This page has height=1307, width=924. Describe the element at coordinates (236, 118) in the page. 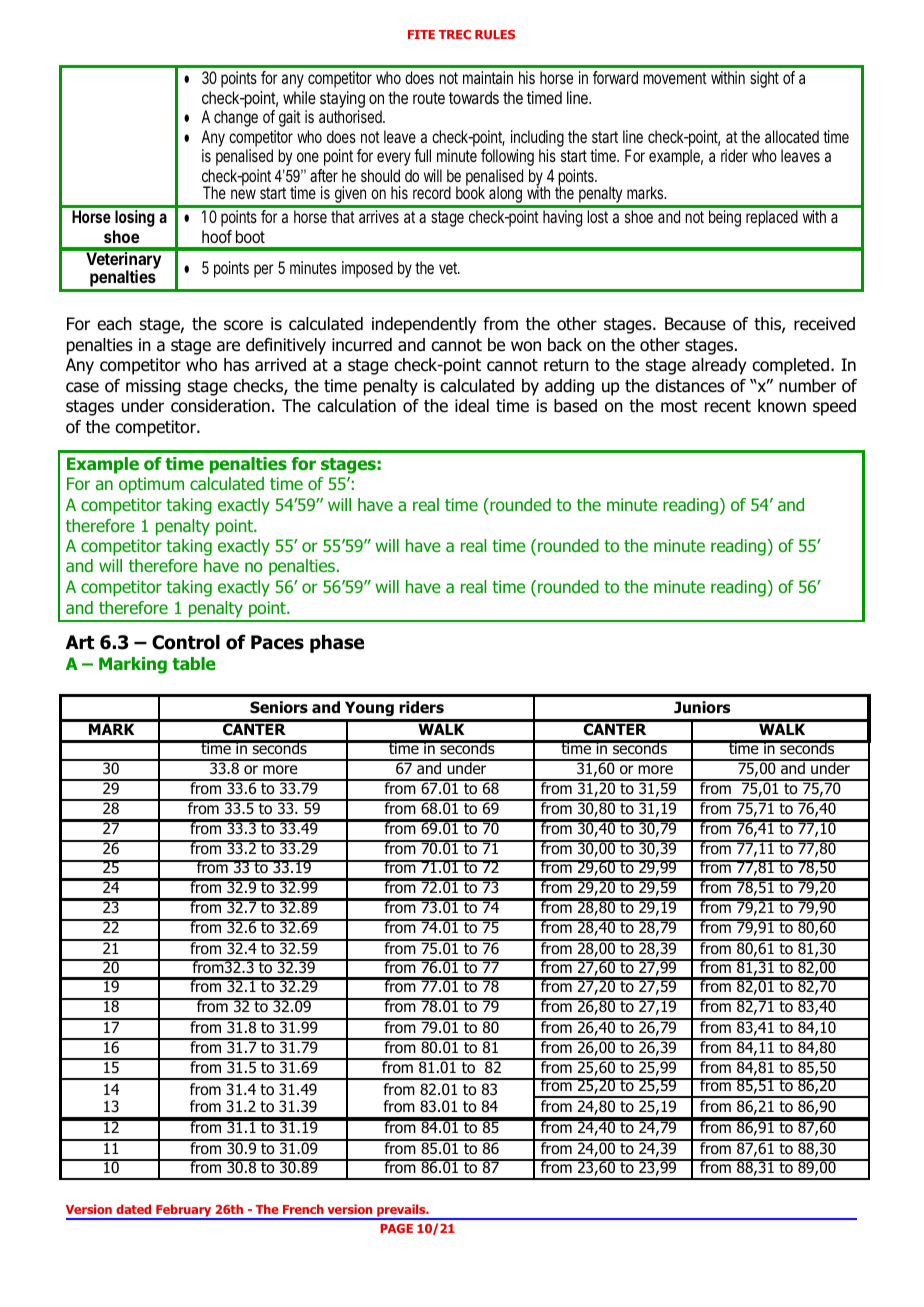

I see `change` at that location.
